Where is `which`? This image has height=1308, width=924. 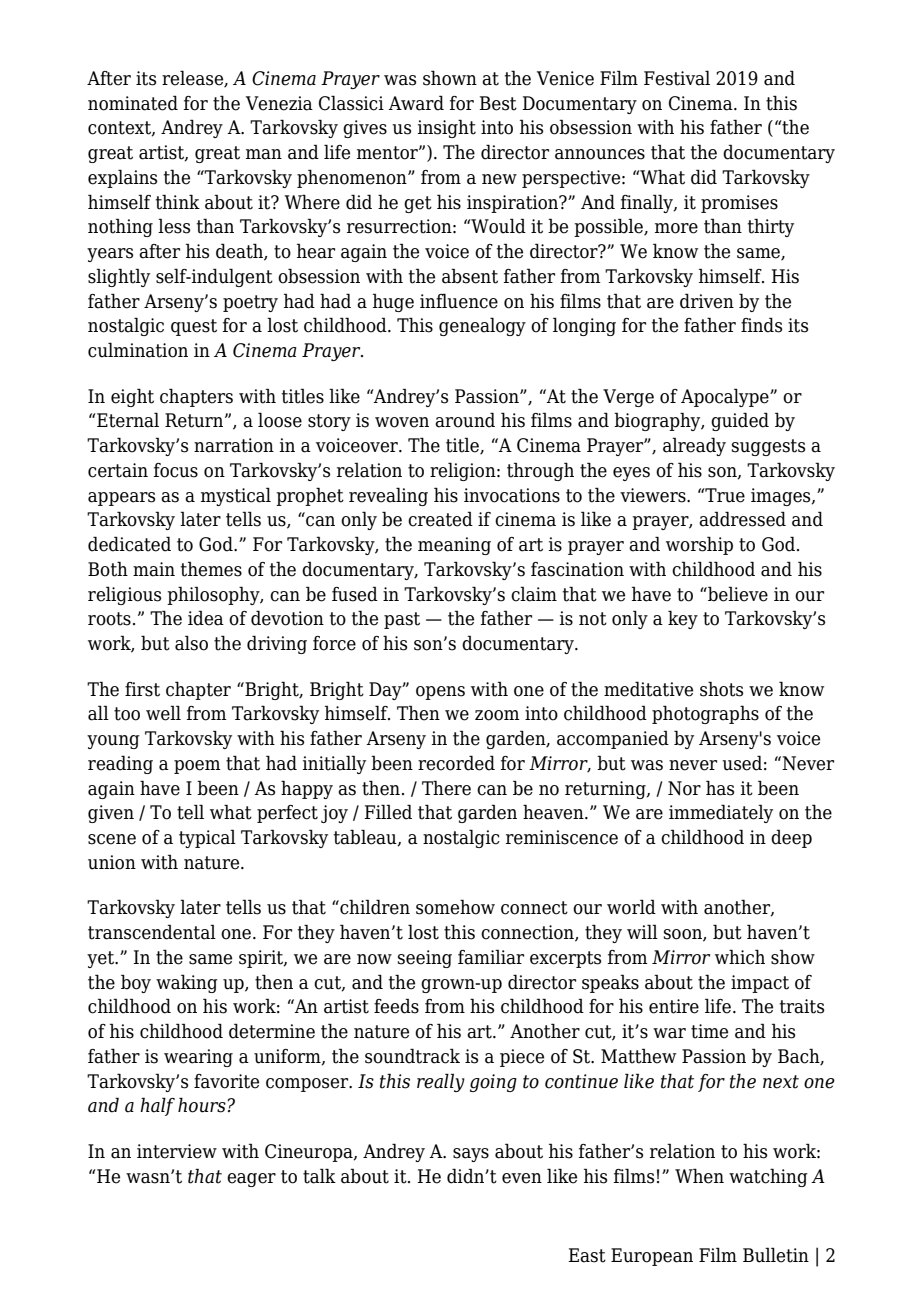 which is located at coordinates (740, 957).
